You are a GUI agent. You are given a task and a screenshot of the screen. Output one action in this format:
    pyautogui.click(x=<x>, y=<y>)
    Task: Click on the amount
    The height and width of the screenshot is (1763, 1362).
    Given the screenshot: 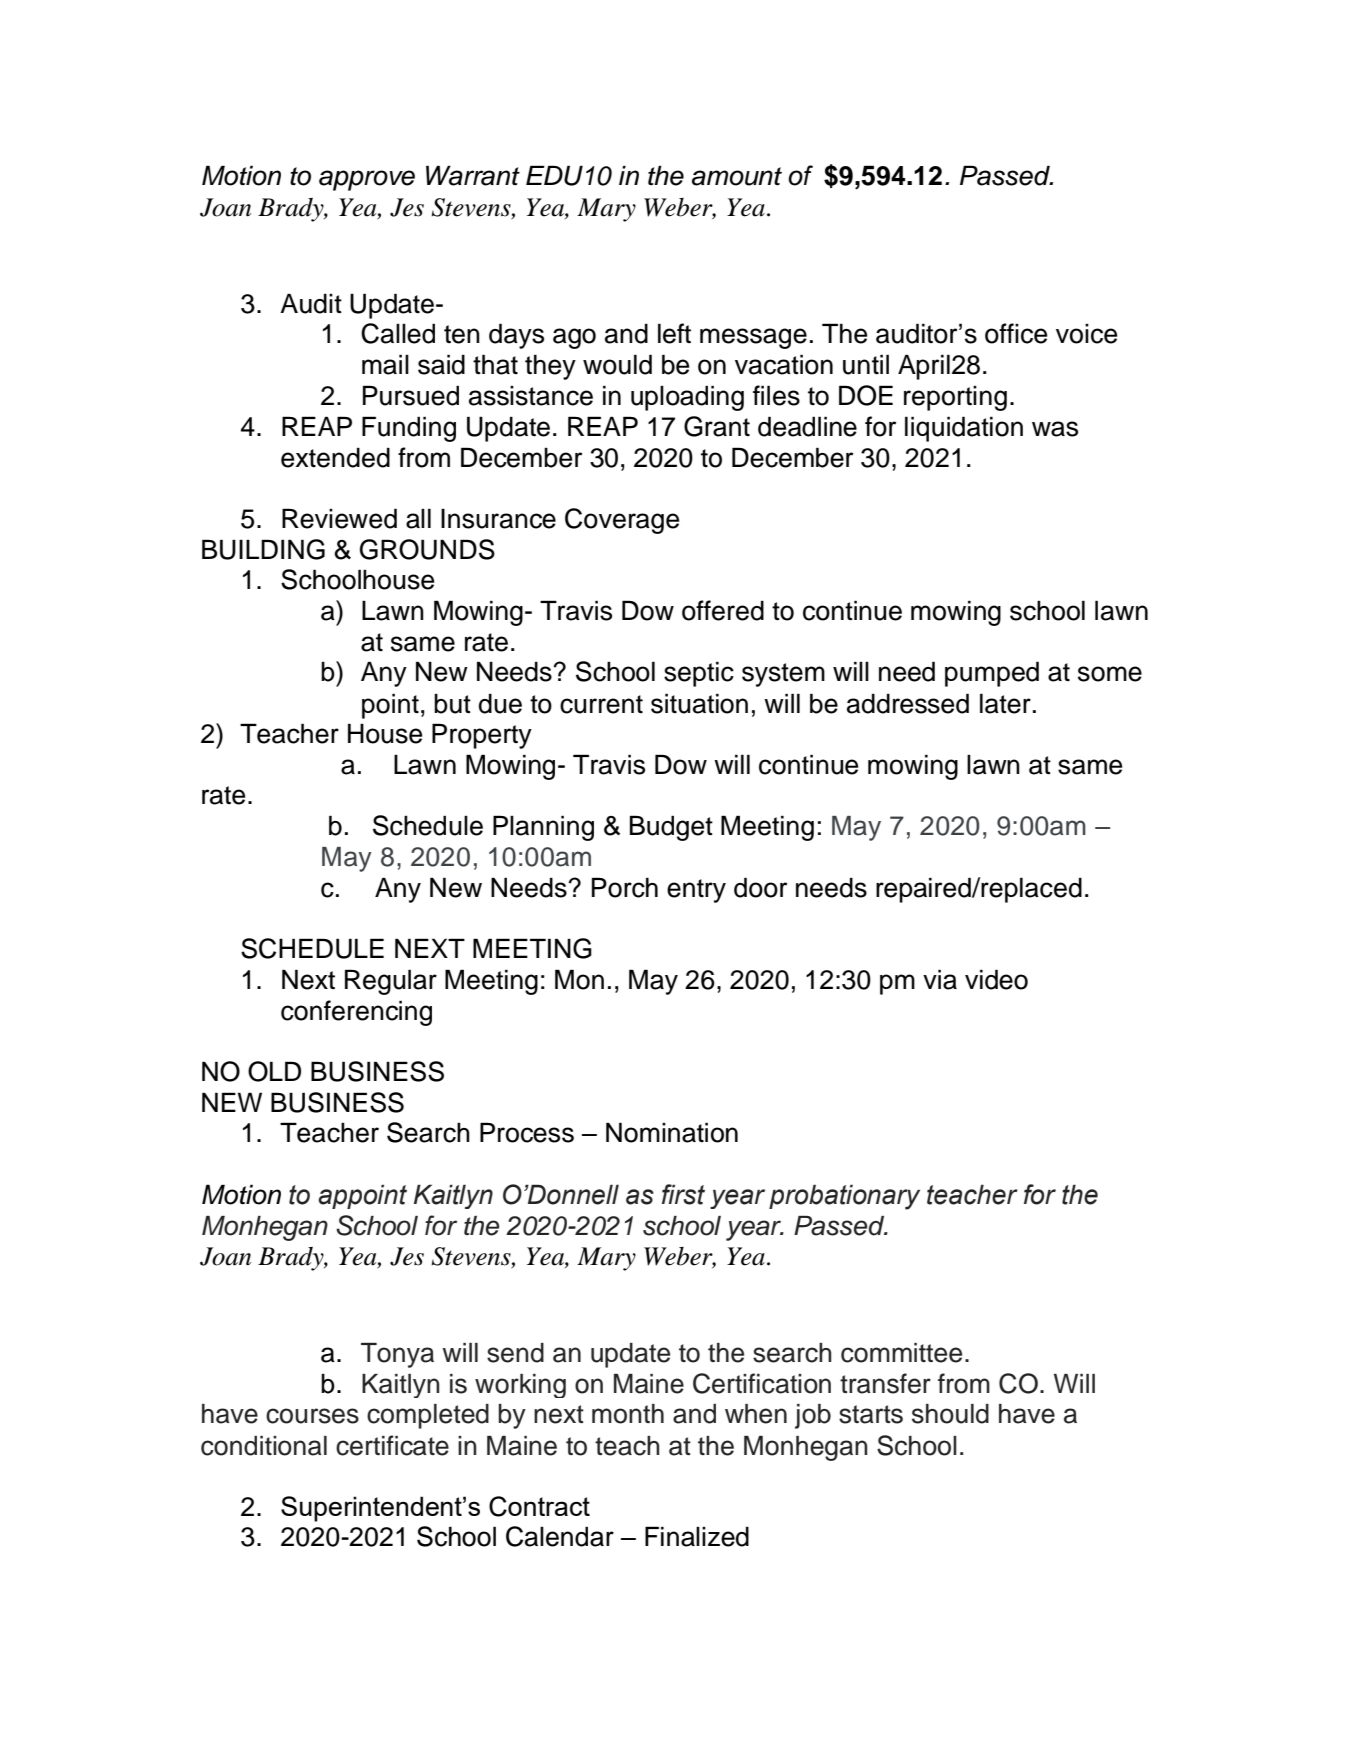 What is the action you would take?
    pyautogui.click(x=737, y=176)
